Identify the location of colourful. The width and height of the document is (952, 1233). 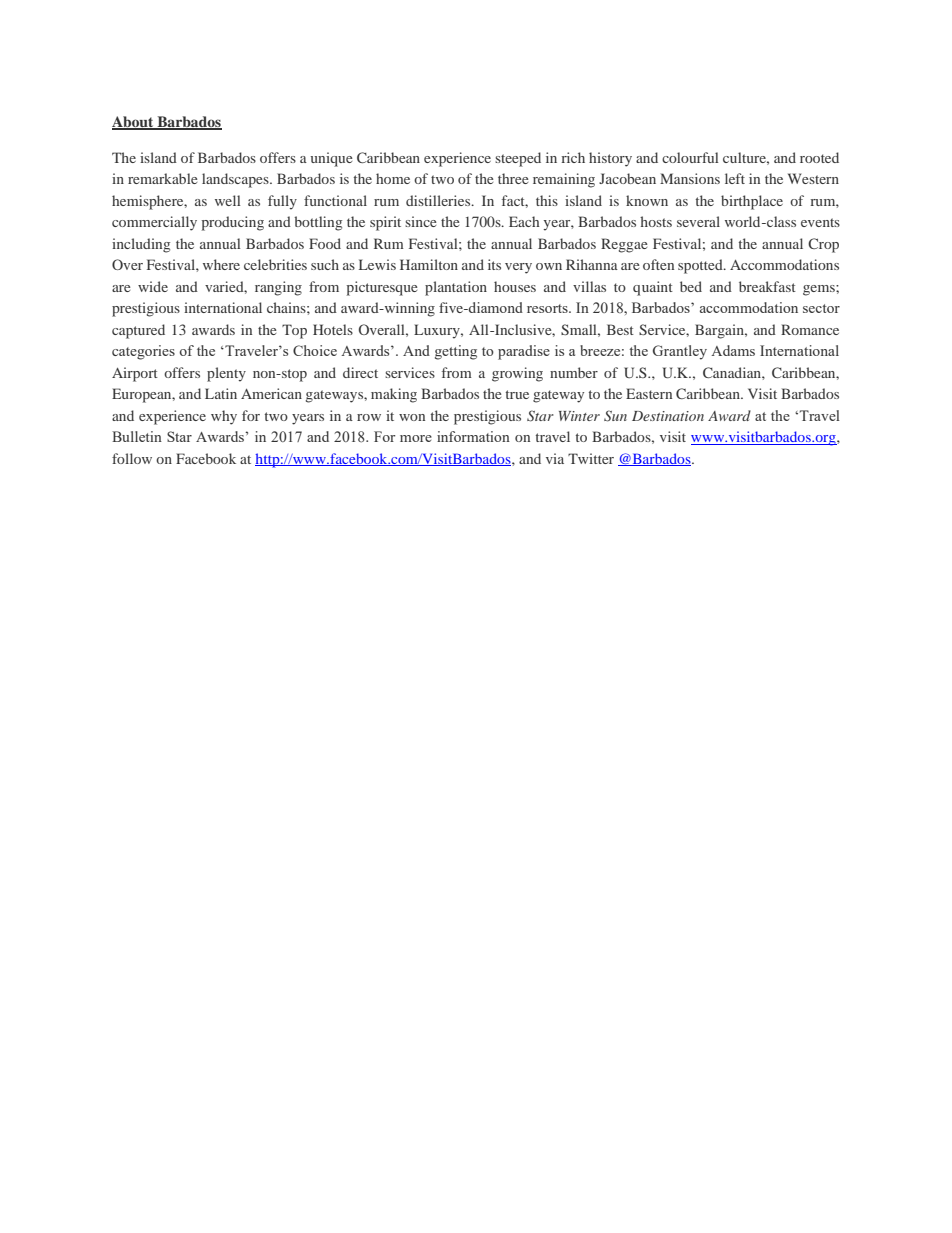
(690, 157).
